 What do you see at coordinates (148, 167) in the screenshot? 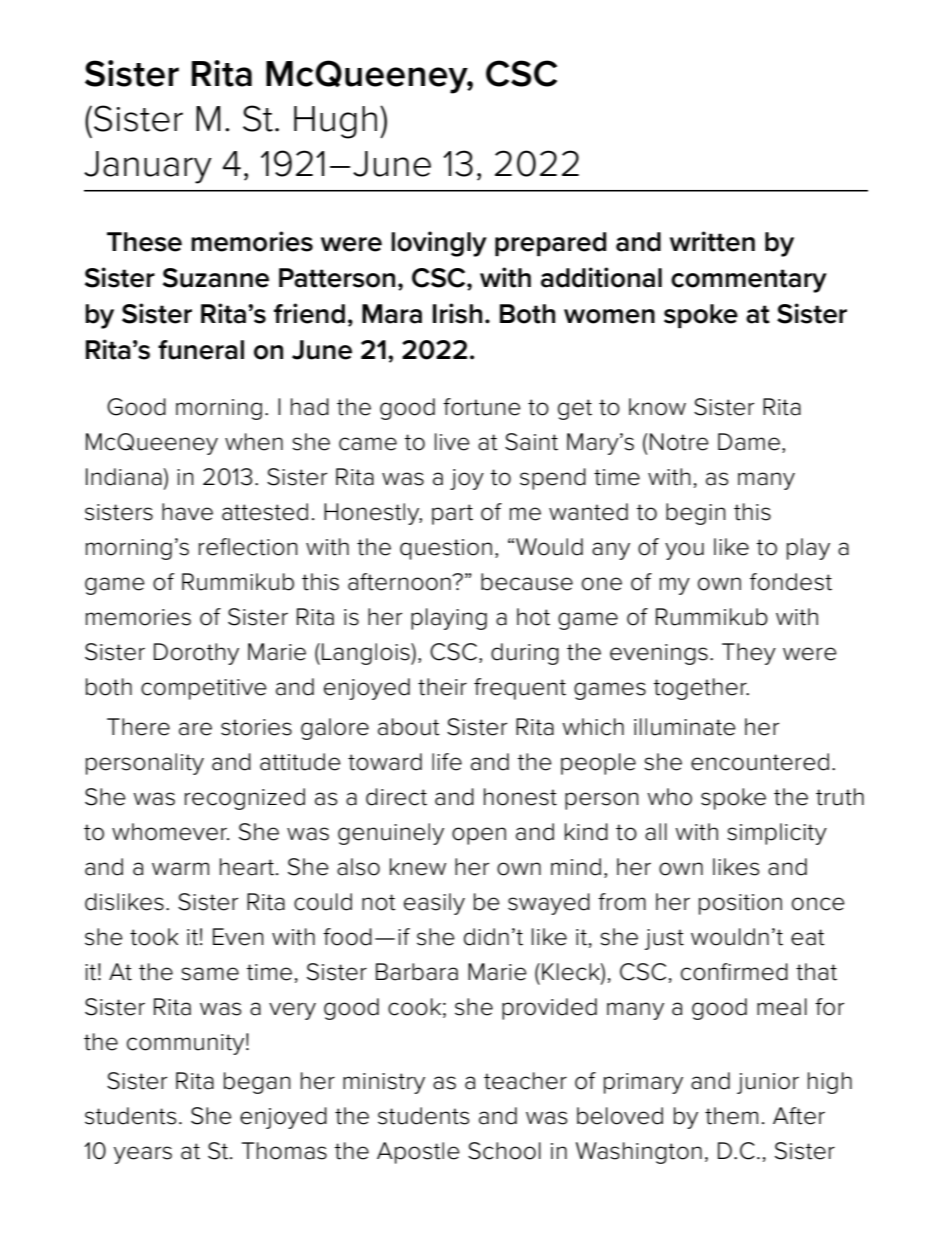
I see `January` at bounding box center [148, 167].
